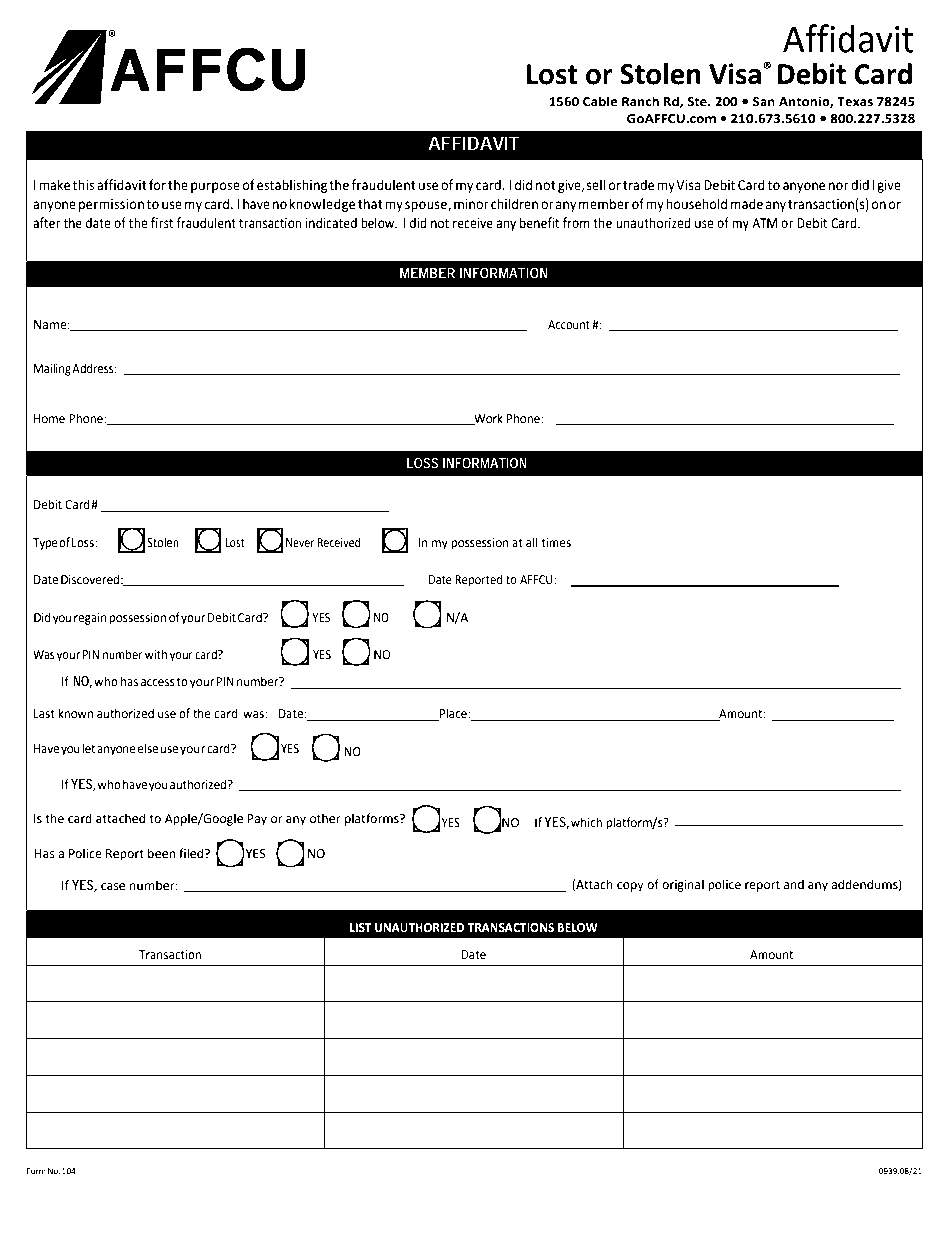 The width and height of the screenshot is (952, 1234). What do you see at coordinates (113, 887) in the screenshot?
I see `case` at bounding box center [113, 887].
